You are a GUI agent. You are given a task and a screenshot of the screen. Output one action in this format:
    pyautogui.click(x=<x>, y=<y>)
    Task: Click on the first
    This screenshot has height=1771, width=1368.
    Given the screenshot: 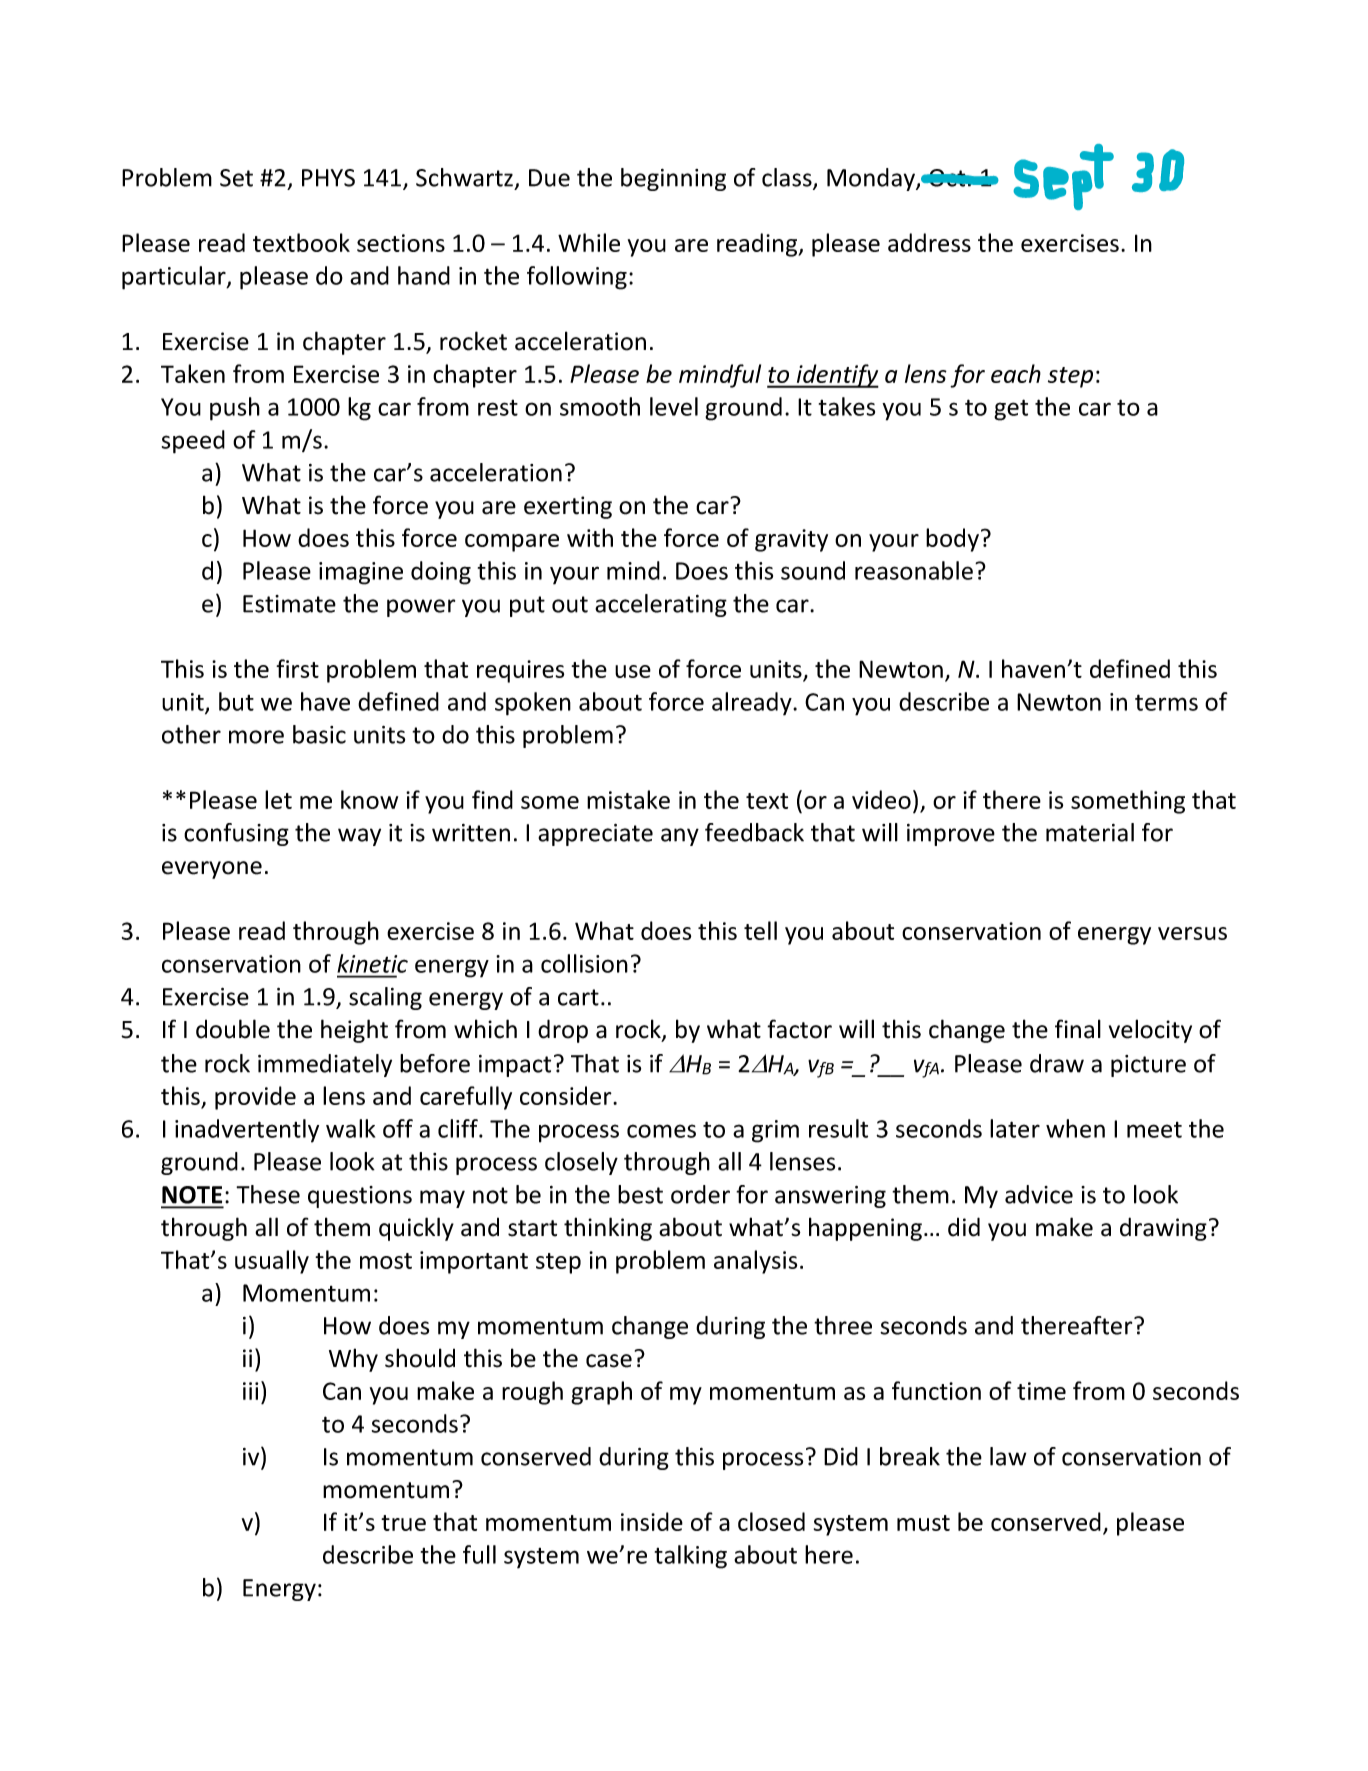 What is the action you would take?
    pyautogui.click(x=297, y=668)
